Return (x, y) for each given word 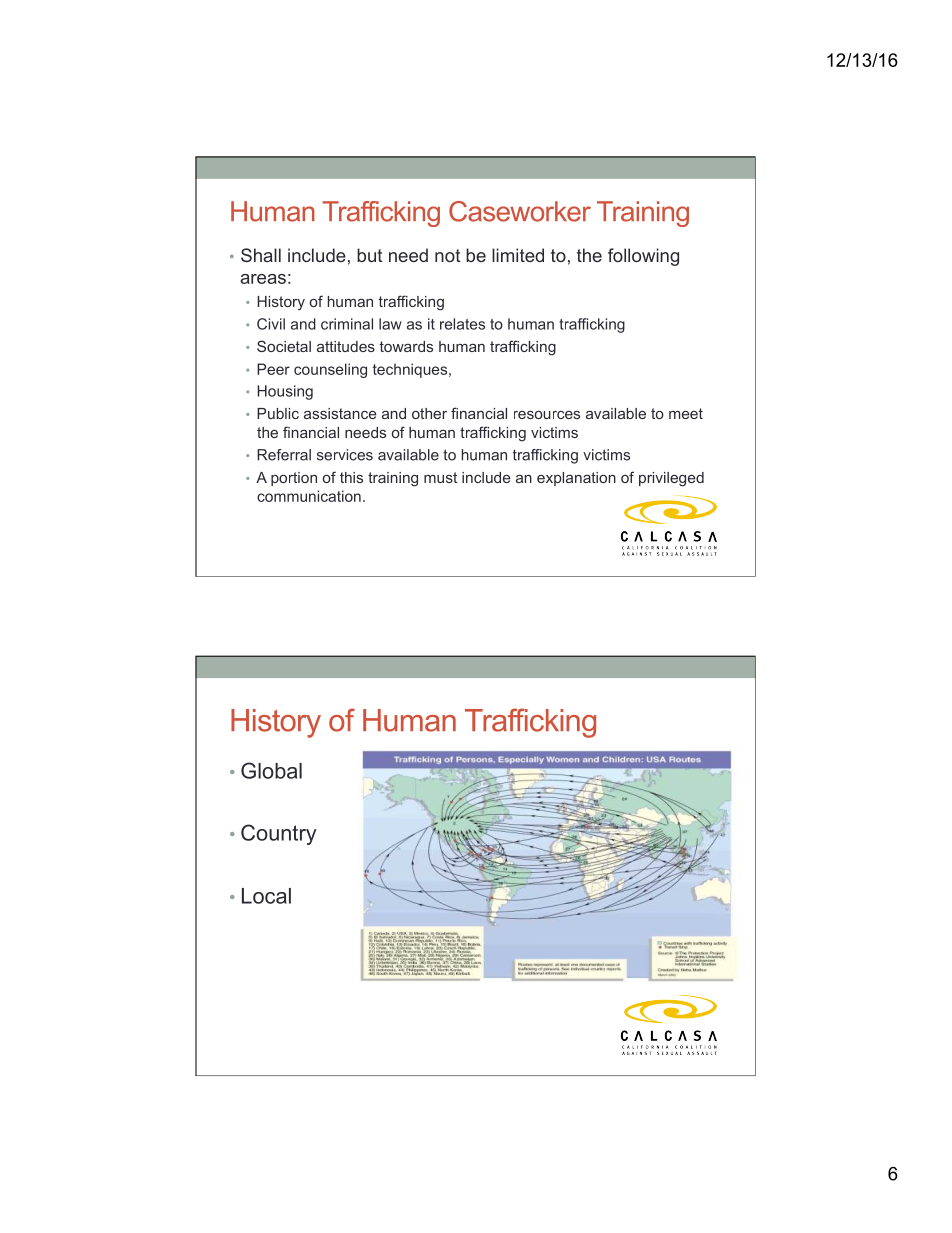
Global (271, 770)
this (351, 477)
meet (686, 413)
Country (279, 834)
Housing (285, 392)
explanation (576, 479)
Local (266, 896)
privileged (671, 479)
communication (309, 496)
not (447, 255)
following (643, 257)
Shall (261, 255)
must (440, 477)
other (429, 413)
